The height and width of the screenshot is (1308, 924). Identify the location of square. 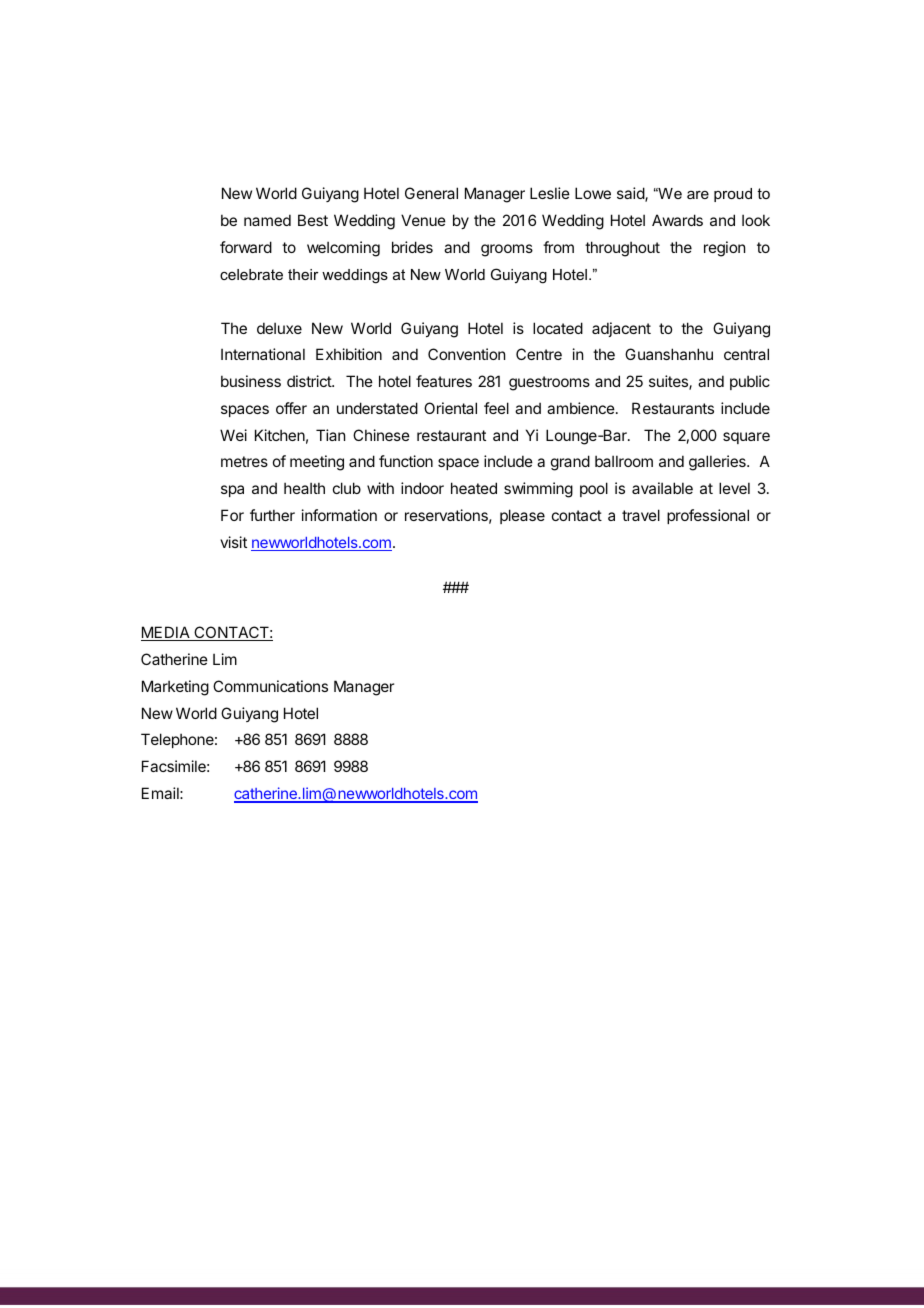
(746, 438).
